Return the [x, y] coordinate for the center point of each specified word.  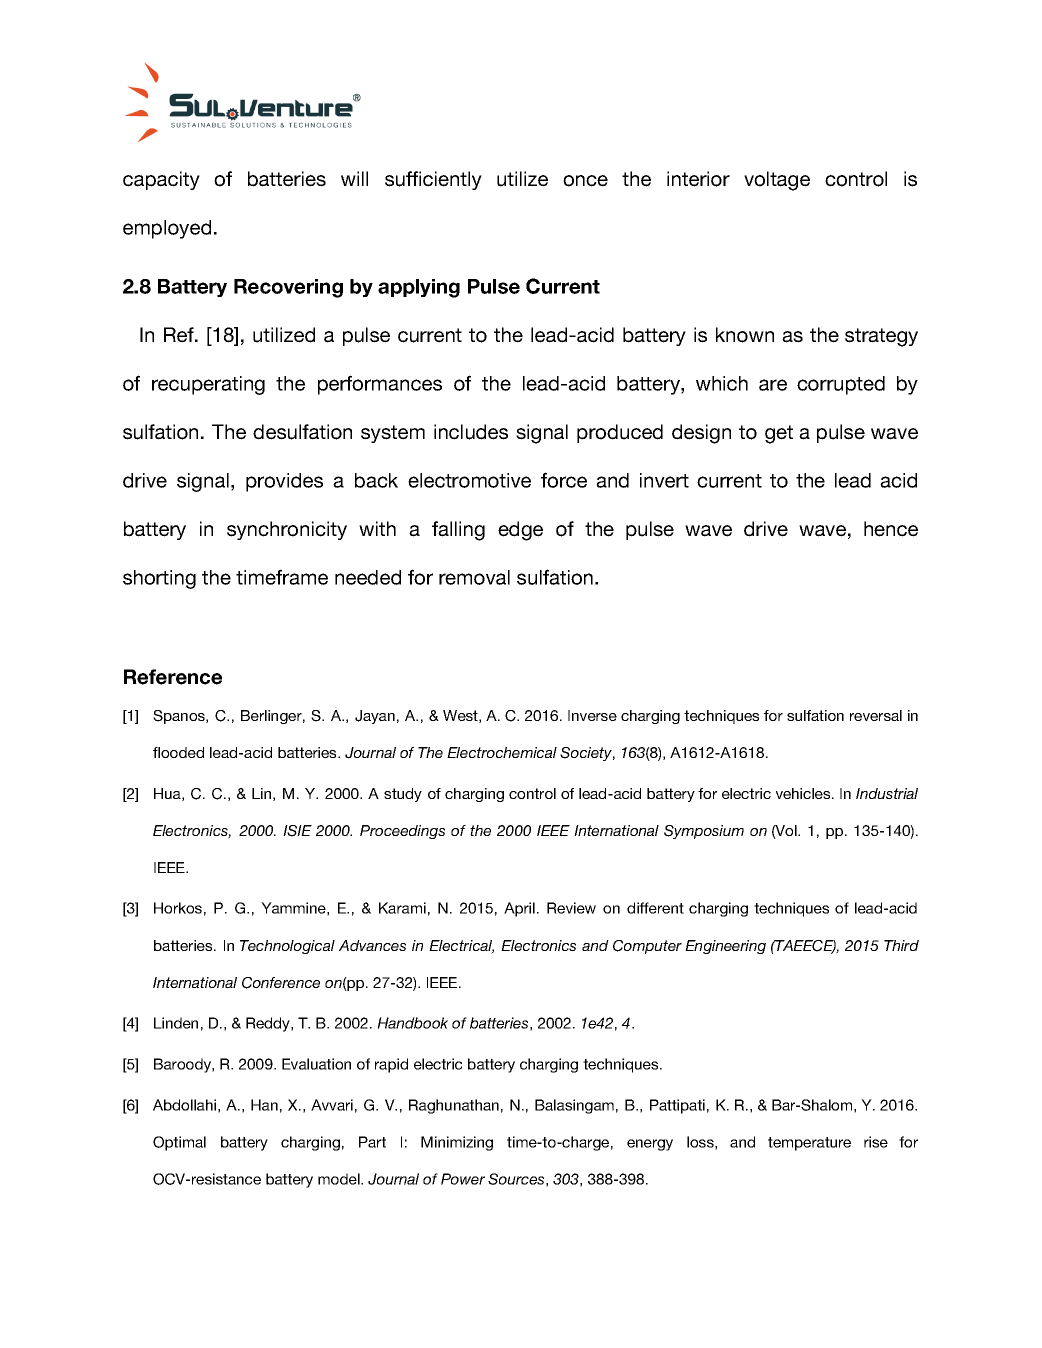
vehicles [804, 793]
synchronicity [287, 530]
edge [520, 531]
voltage [777, 181]
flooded [178, 752]
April [519, 909]
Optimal [179, 1143]
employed [167, 229]
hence [891, 529]
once [585, 181]
